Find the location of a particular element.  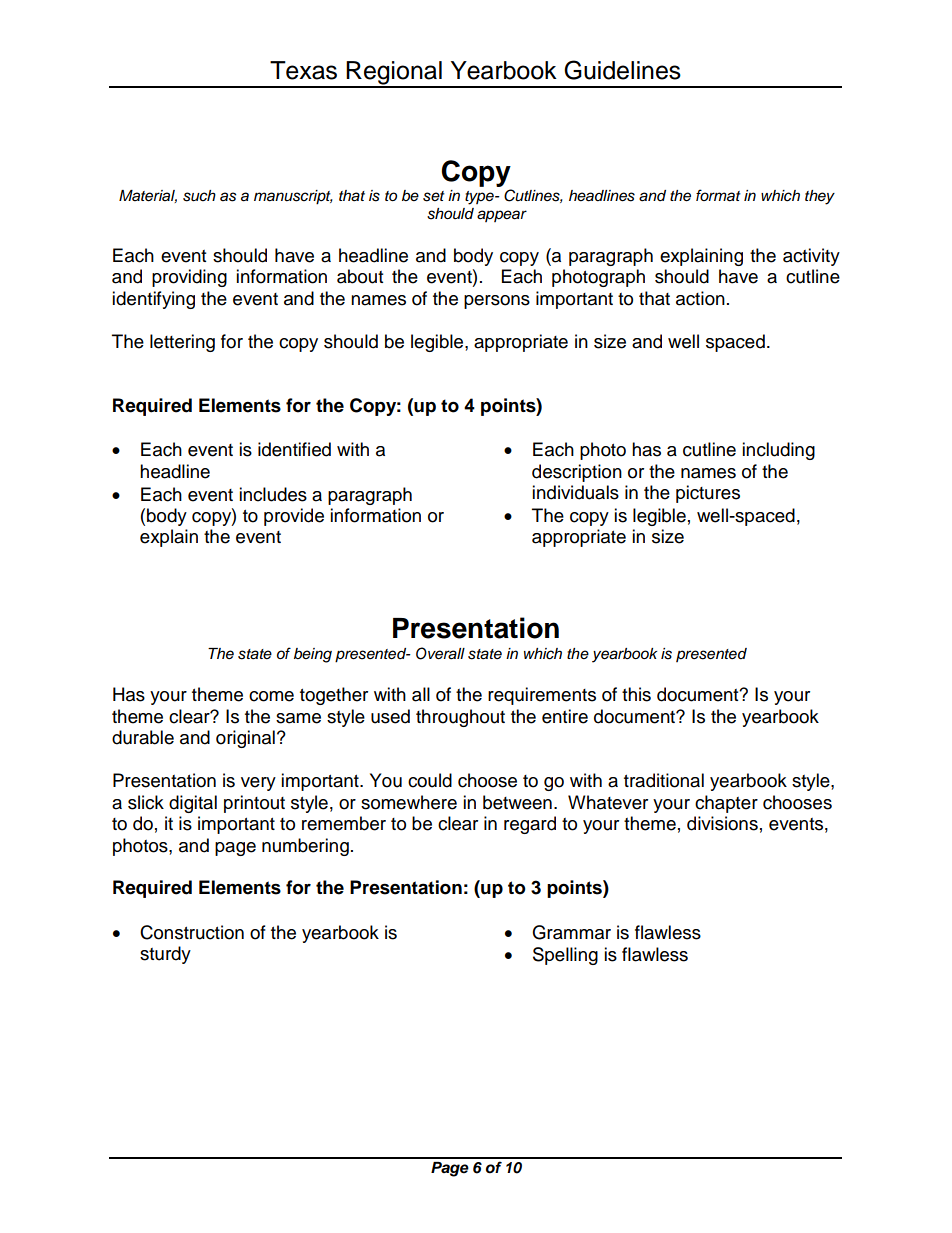

pictures is located at coordinates (708, 494).
